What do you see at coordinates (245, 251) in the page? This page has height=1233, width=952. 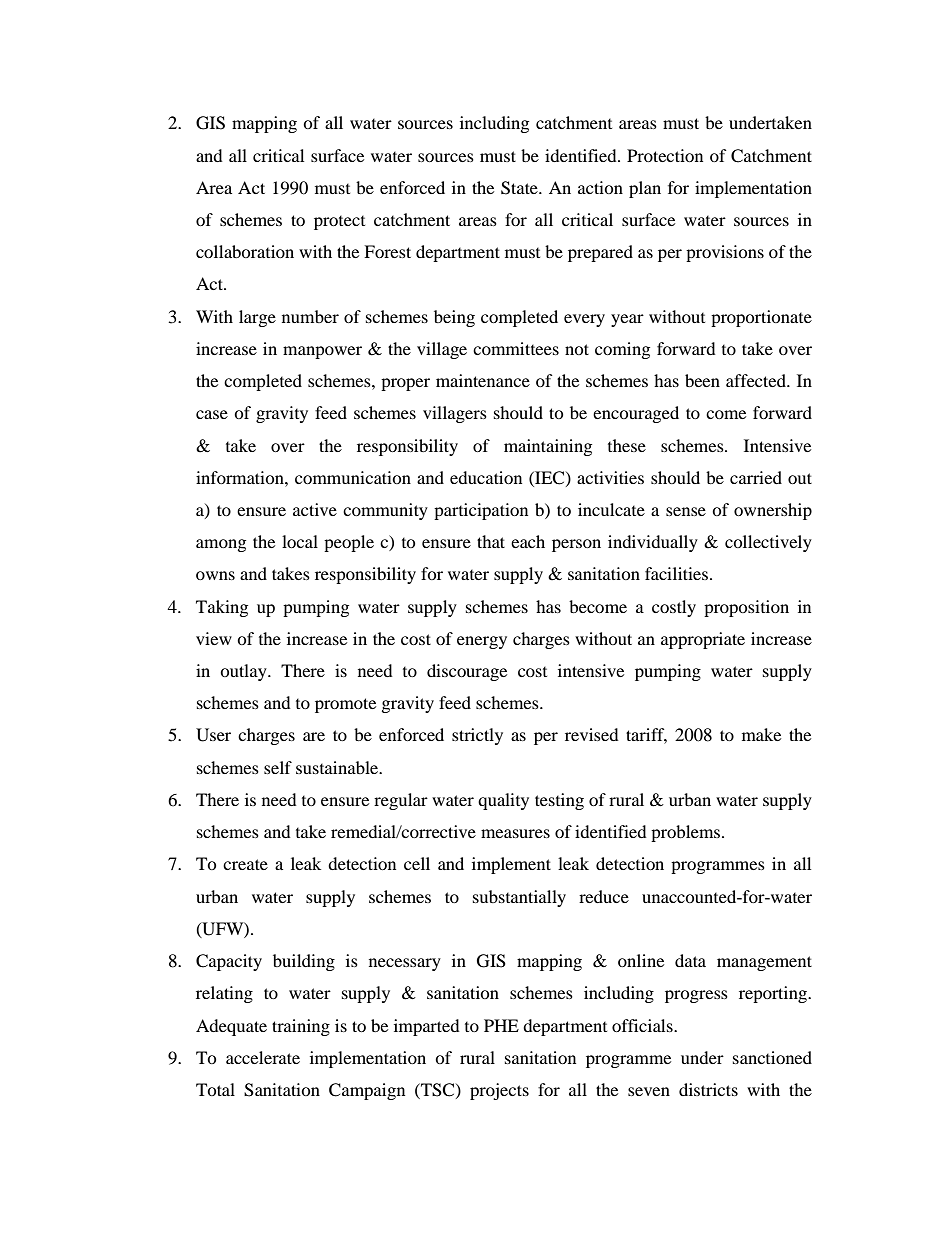 I see `collaboration` at bounding box center [245, 251].
